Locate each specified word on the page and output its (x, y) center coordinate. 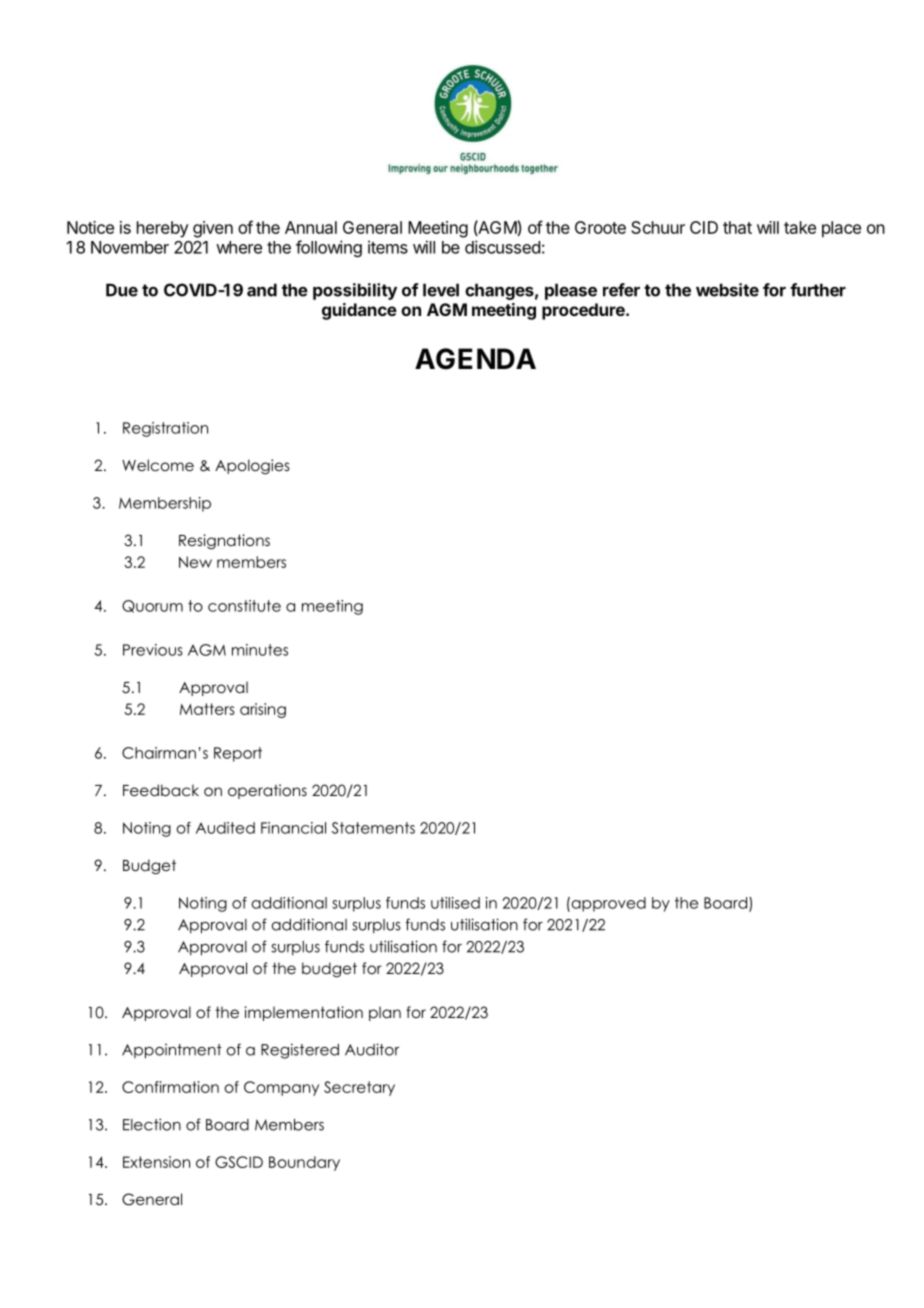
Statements (373, 828)
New (195, 562)
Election (152, 1124)
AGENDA (475, 359)
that (737, 227)
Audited (225, 828)
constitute (244, 606)
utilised (455, 903)
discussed (502, 247)
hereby (163, 229)
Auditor (372, 1049)
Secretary (359, 1088)
